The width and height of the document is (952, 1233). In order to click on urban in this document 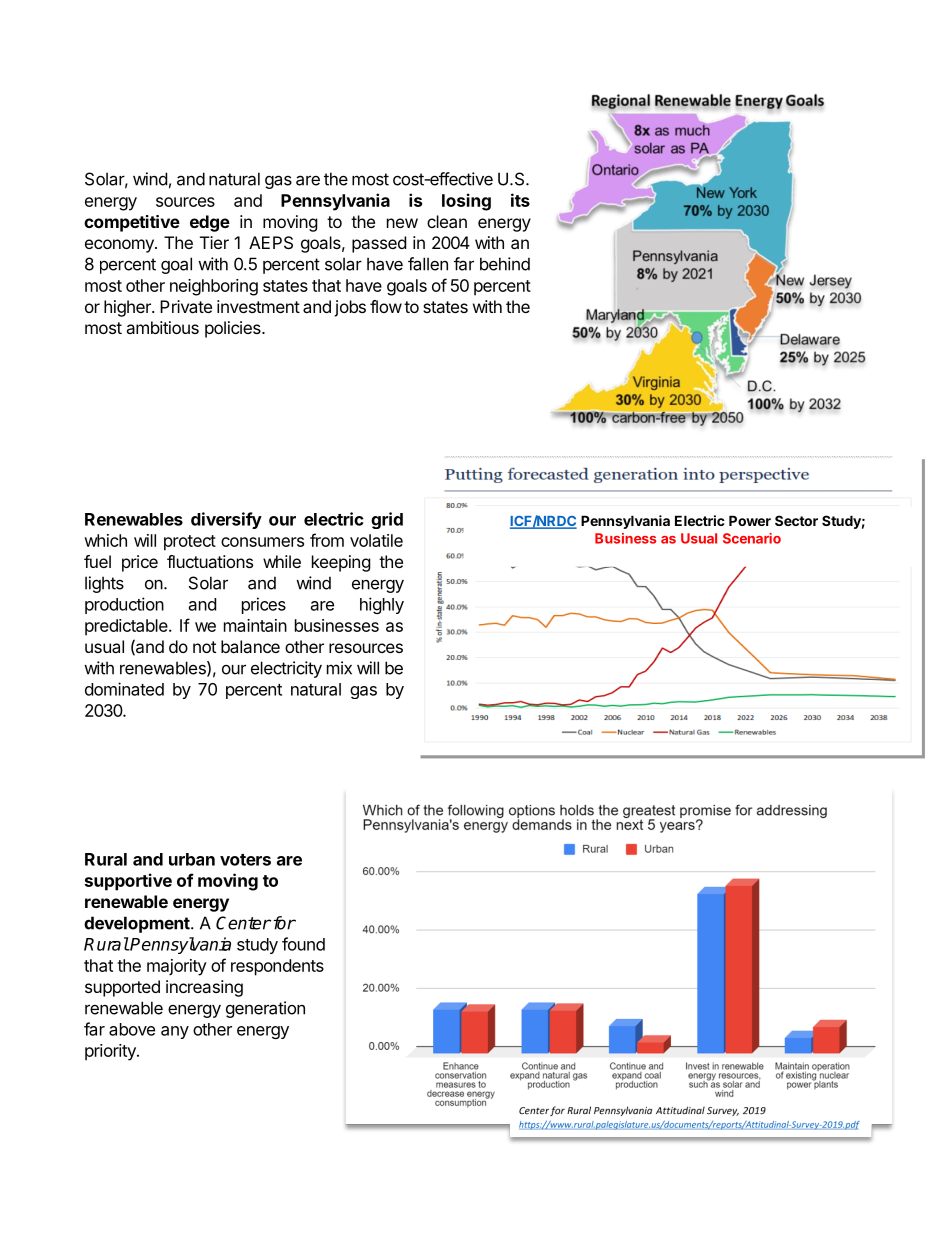, I will do `click(192, 859)`.
